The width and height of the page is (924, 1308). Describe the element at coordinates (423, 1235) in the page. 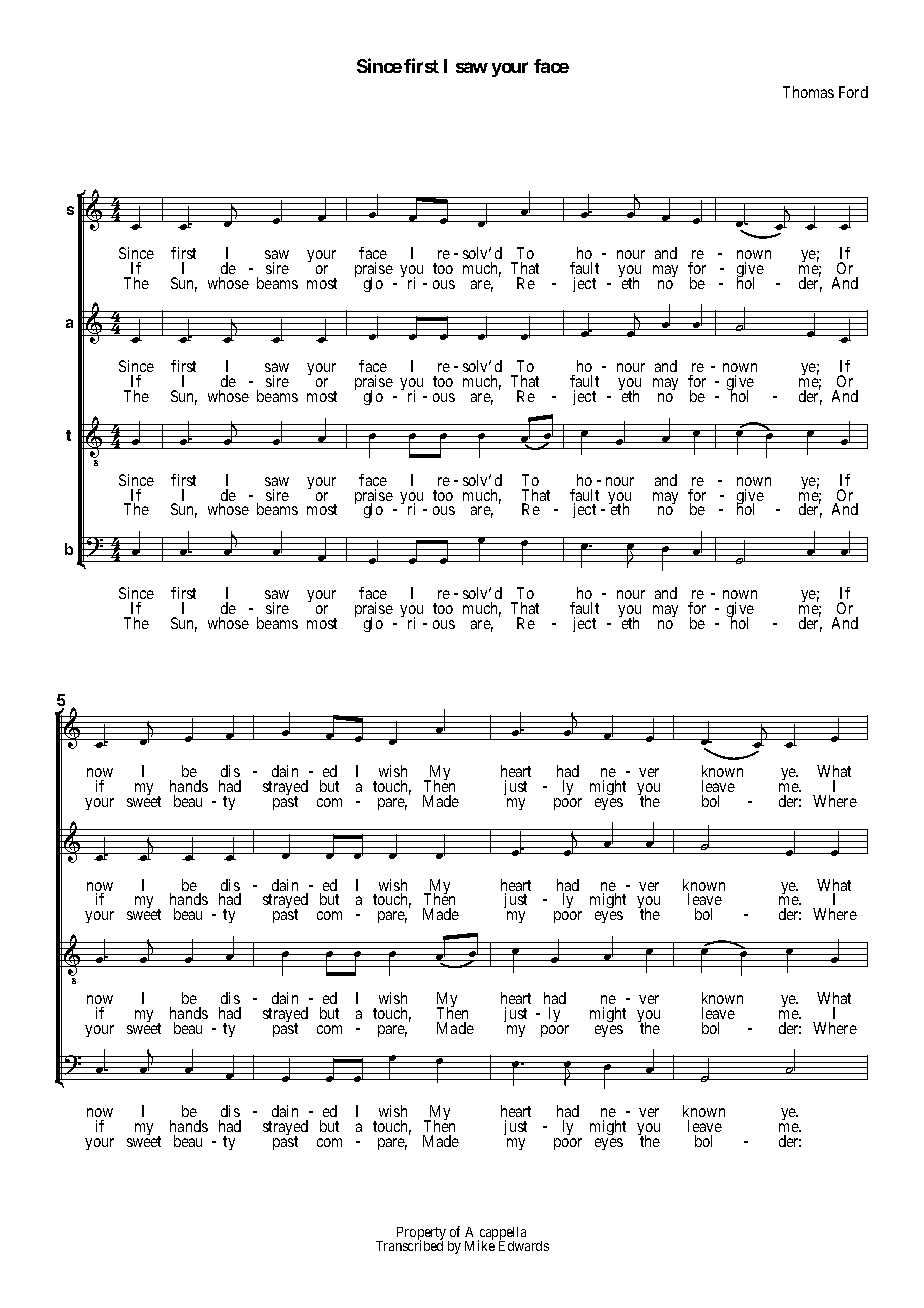

I see `Property` at that location.
